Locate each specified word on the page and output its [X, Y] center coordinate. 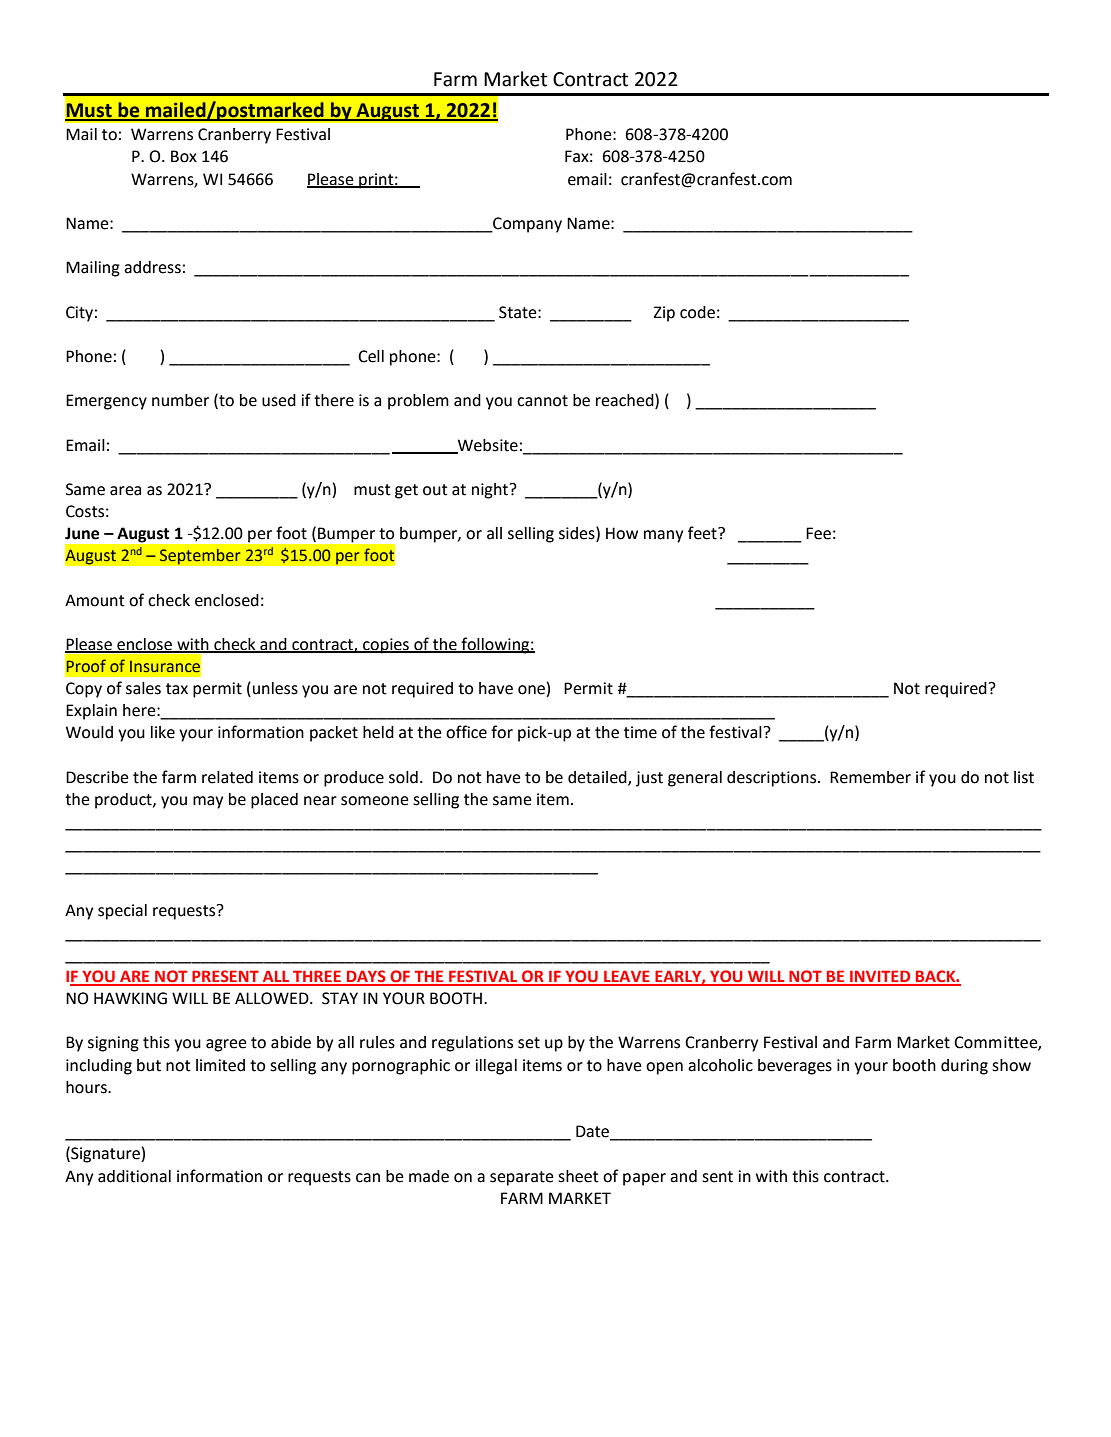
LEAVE [627, 977]
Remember [870, 777]
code [697, 312]
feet [703, 533]
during [964, 1067]
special [122, 912]
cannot [542, 401]
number [180, 400]
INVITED [880, 977]
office [466, 732]
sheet [578, 1176]
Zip [664, 314]
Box [184, 156]
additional [134, 1176]
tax [177, 689]
